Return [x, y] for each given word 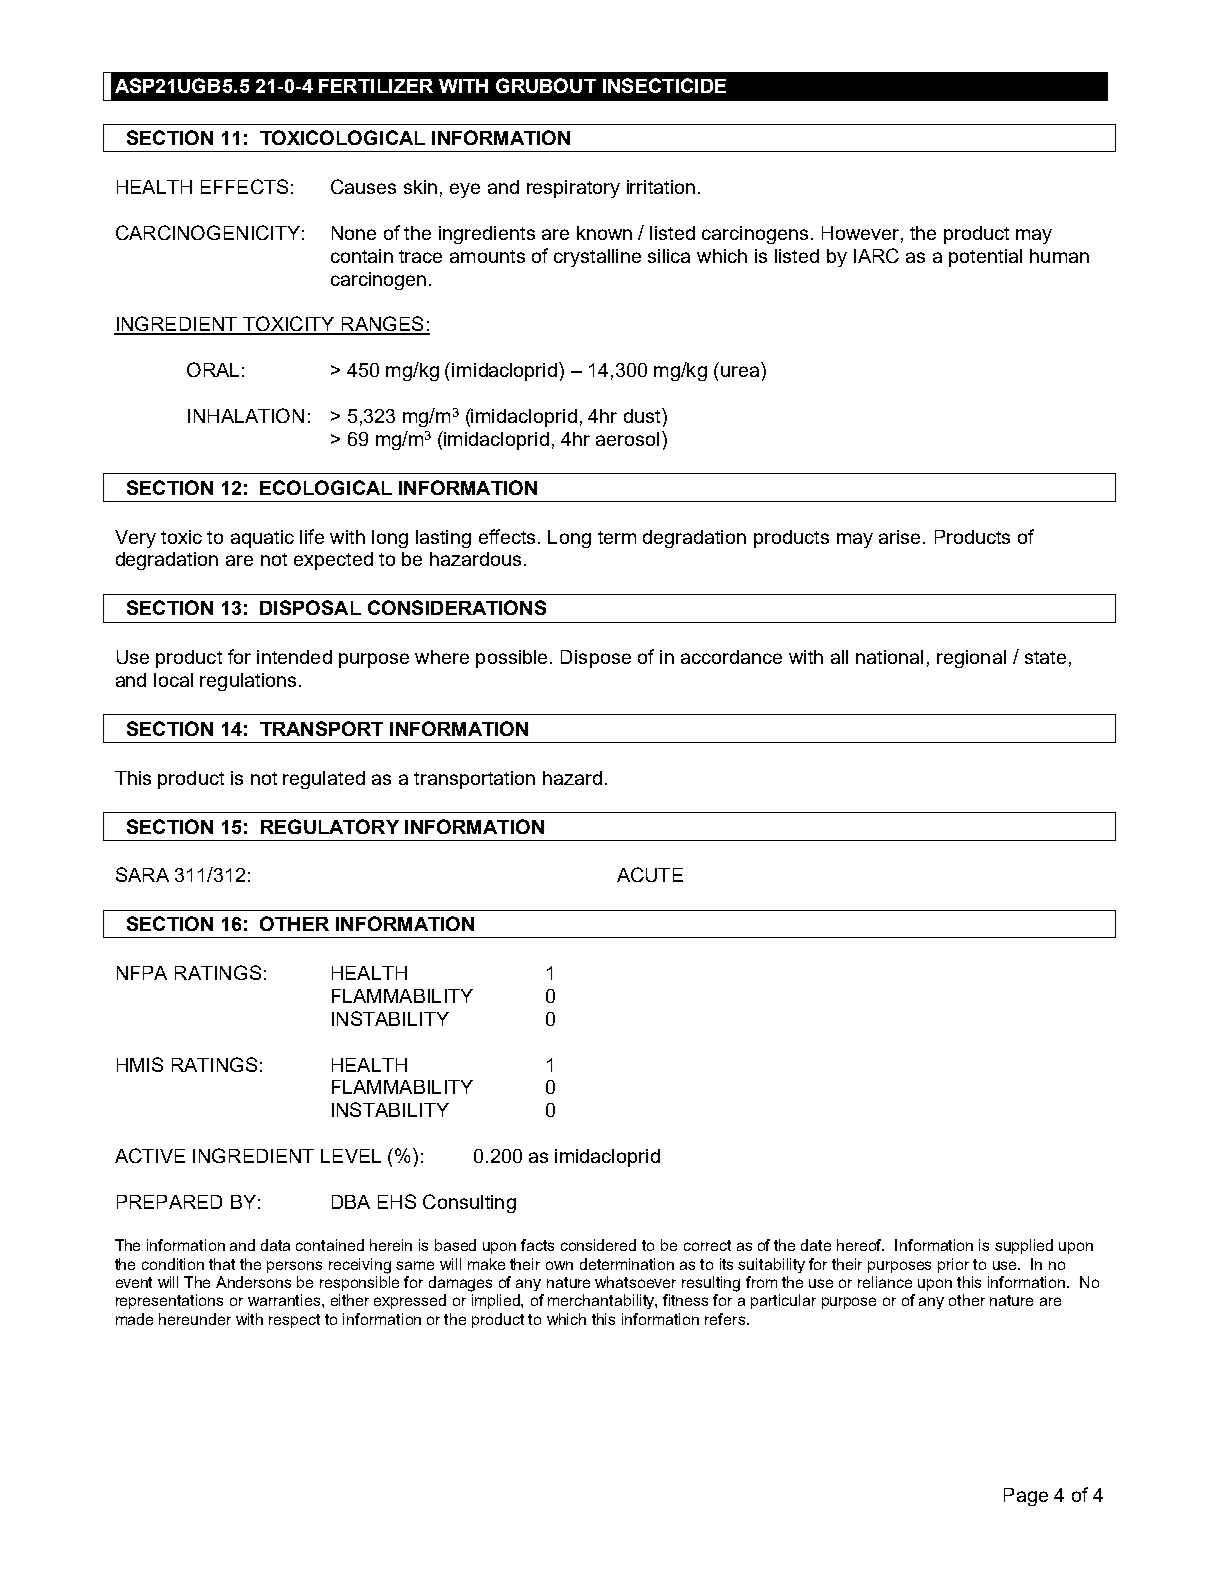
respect [294, 1321]
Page [1026, 1497]
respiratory [573, 189]
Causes [363, 186]
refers [725, 1319]
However [860, 233]
